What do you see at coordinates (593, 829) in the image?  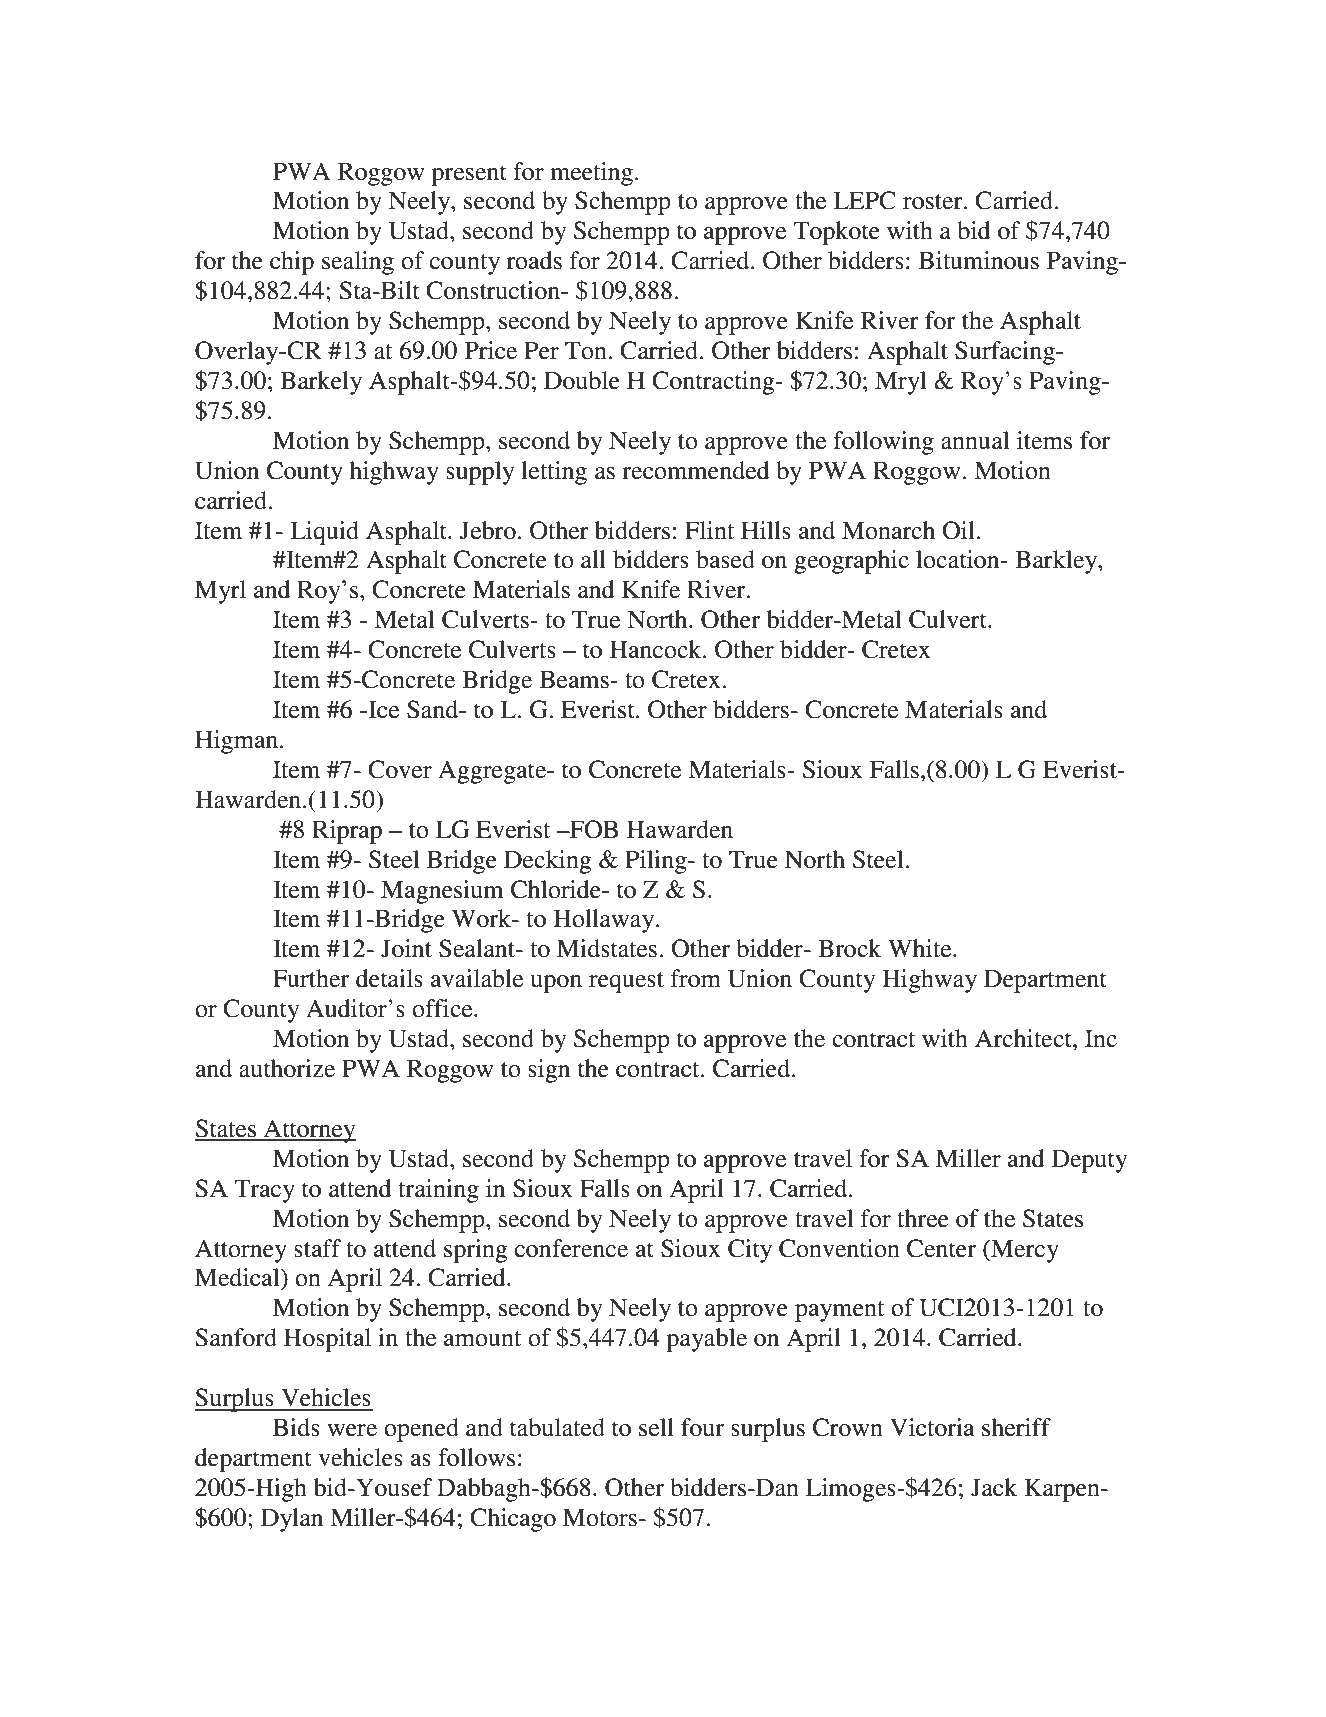 I see `FOB` at bounding box center [593, 829].
